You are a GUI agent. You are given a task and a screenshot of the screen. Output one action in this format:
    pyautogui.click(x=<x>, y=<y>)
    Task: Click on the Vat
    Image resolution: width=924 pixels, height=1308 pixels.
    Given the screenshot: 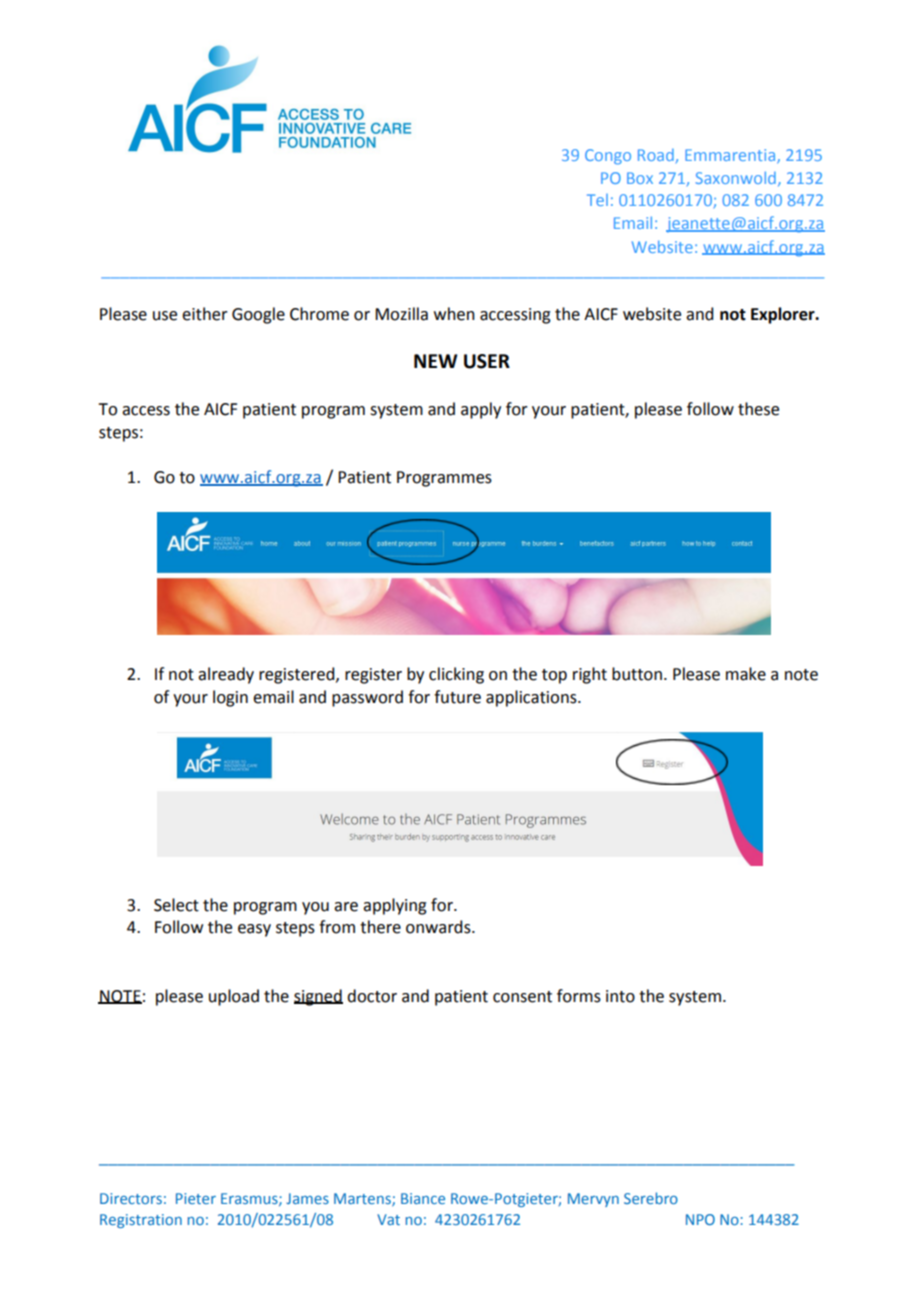 What is the action you would take?
    pyautogui.click(x=388, y=1219)
